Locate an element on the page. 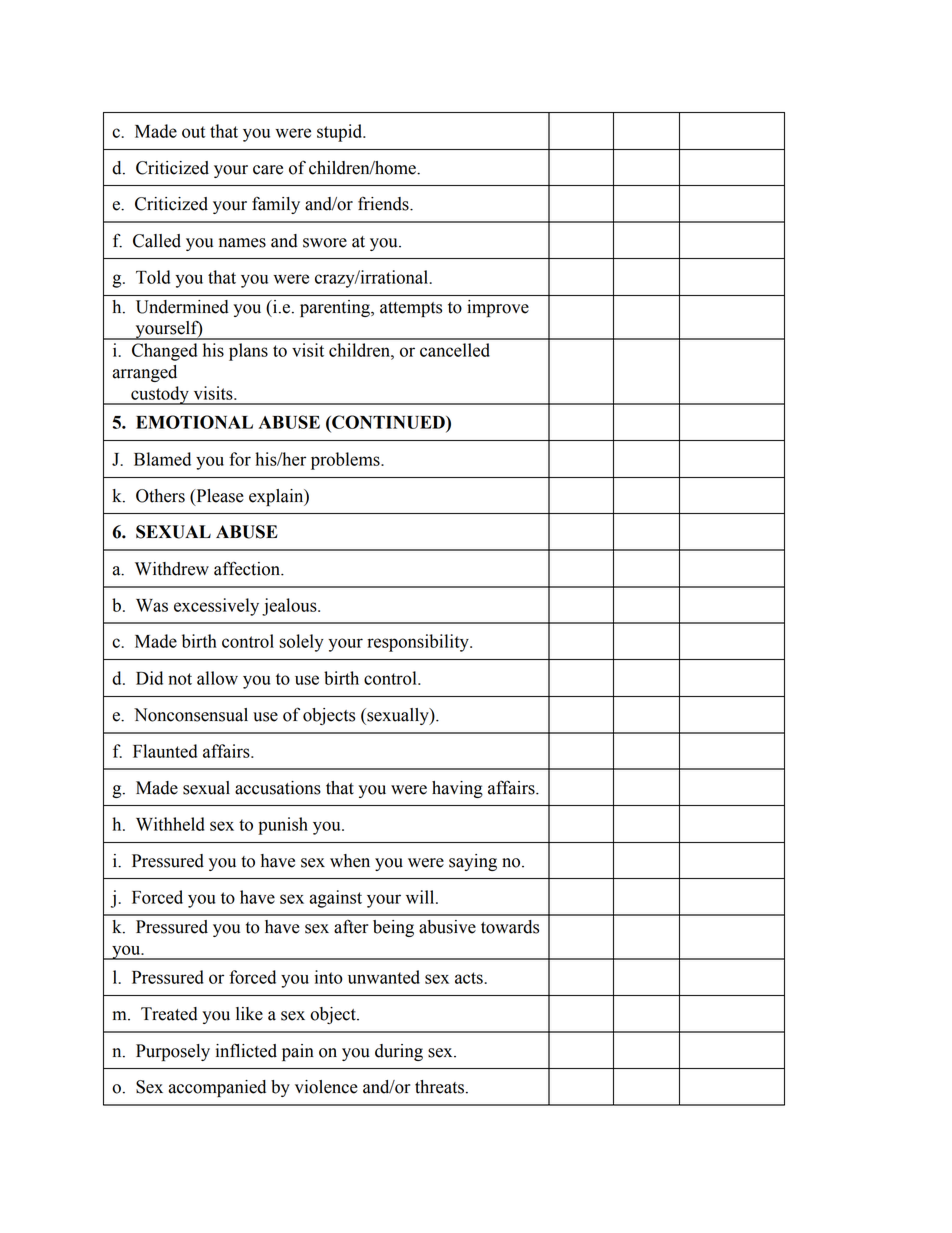  out is located at coordinates (193, 132).
